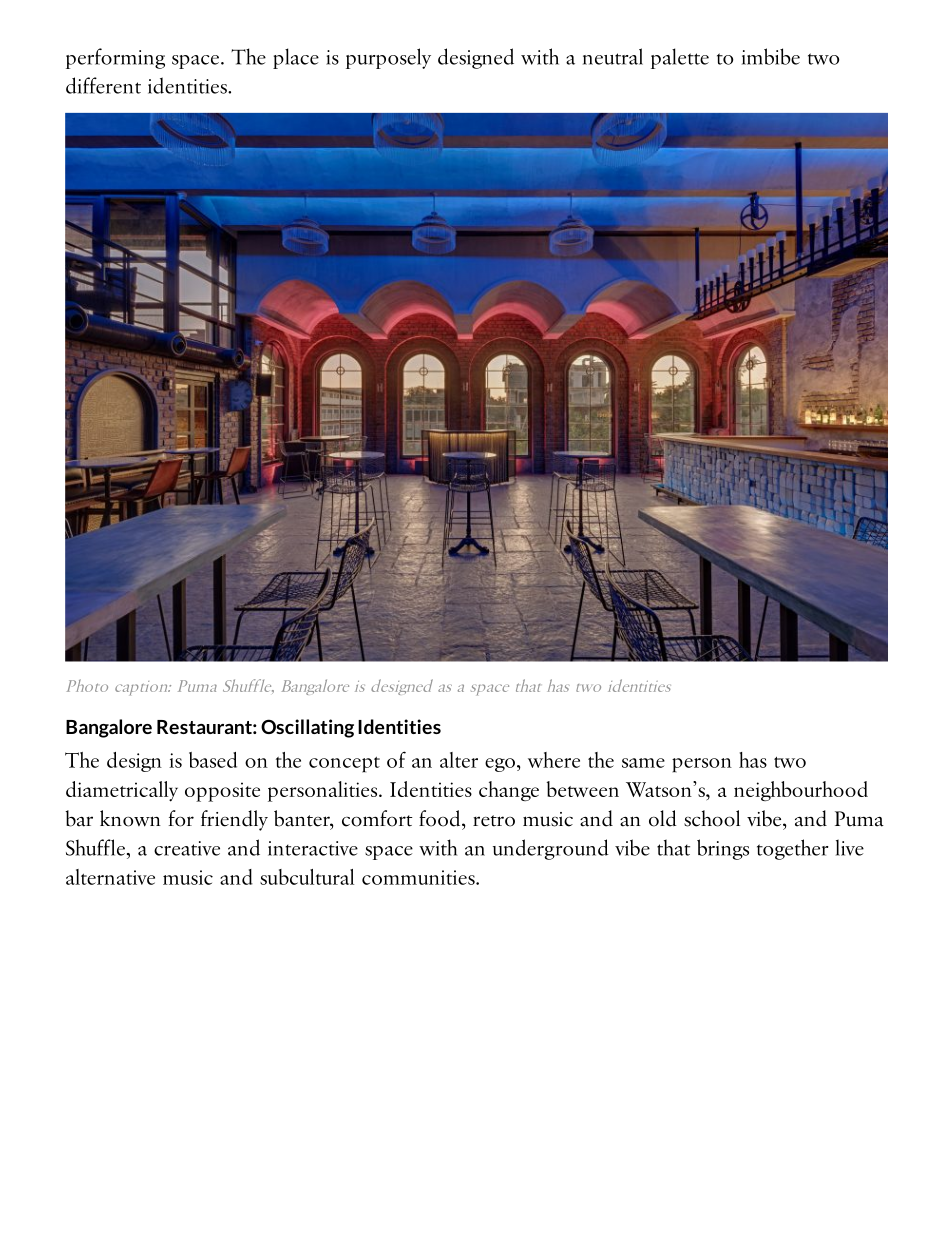  Describe the element at coordinates (388, 58) in the image. I see `purposely` at that location.
